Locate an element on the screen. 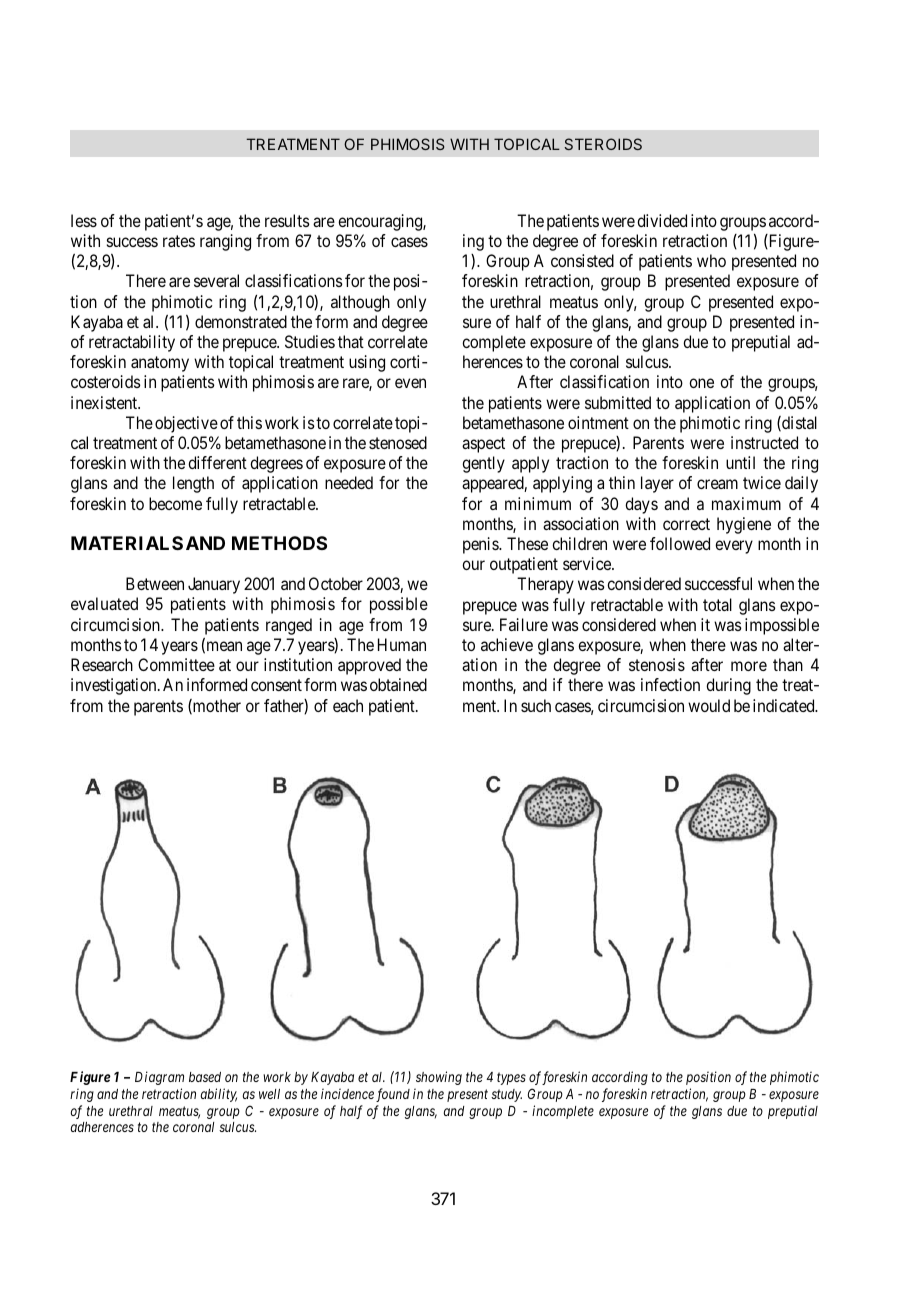 This screenshot has width=924, height=1308. correct is located at coordinates (686, 524).
